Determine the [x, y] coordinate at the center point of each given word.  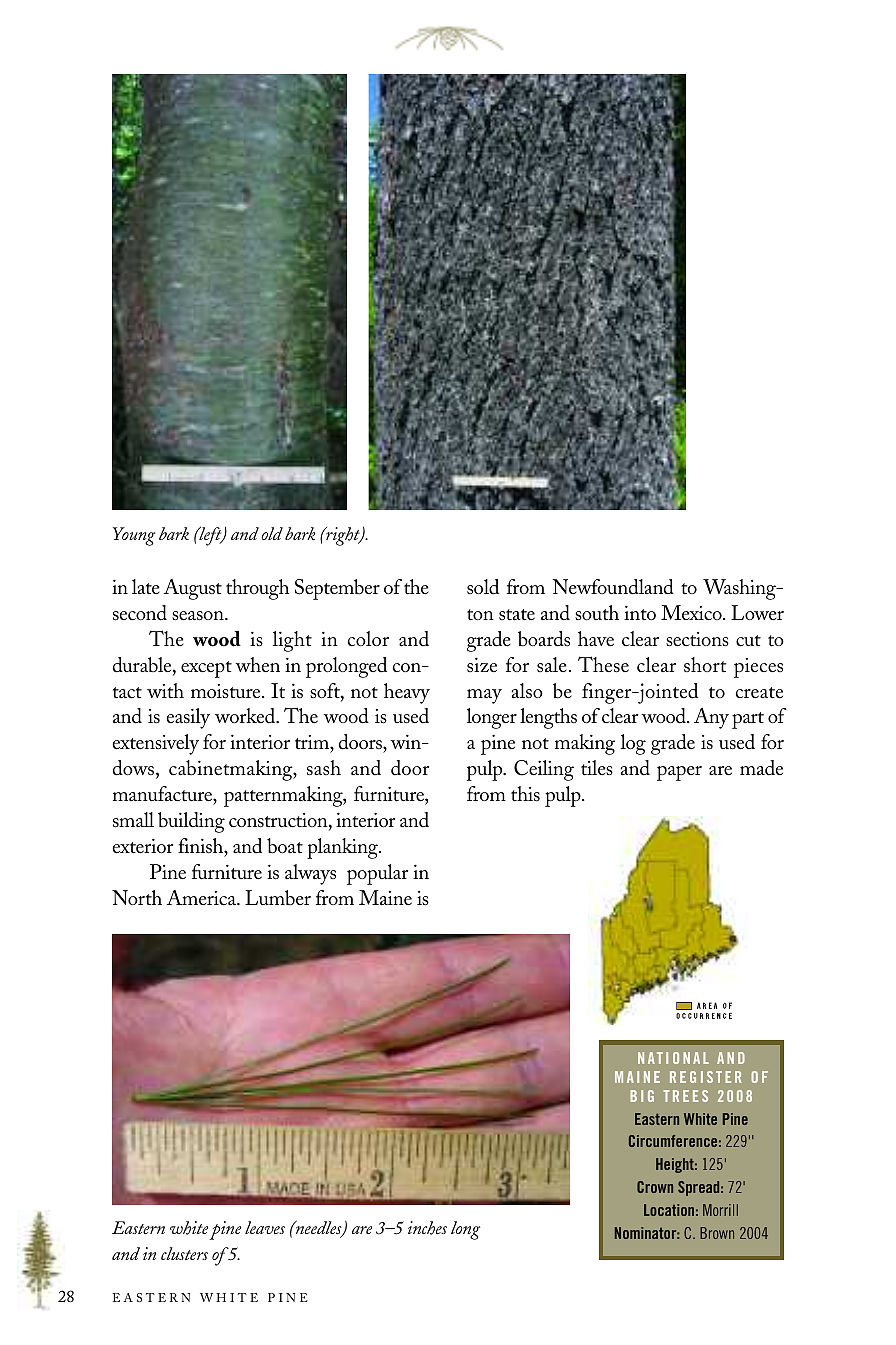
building [191, 822]
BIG [642, 1096]
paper [679, 773]
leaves [265, 1227]
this [525, 794]
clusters [184, 1253]
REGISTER [706, 1077]
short [705, 665]
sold [483, 587]
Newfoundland [613, 587]
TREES [685, 1096]
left [210, 536]
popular [377, 874]
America [203, 898]
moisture [227, 691]
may [484, 696]
